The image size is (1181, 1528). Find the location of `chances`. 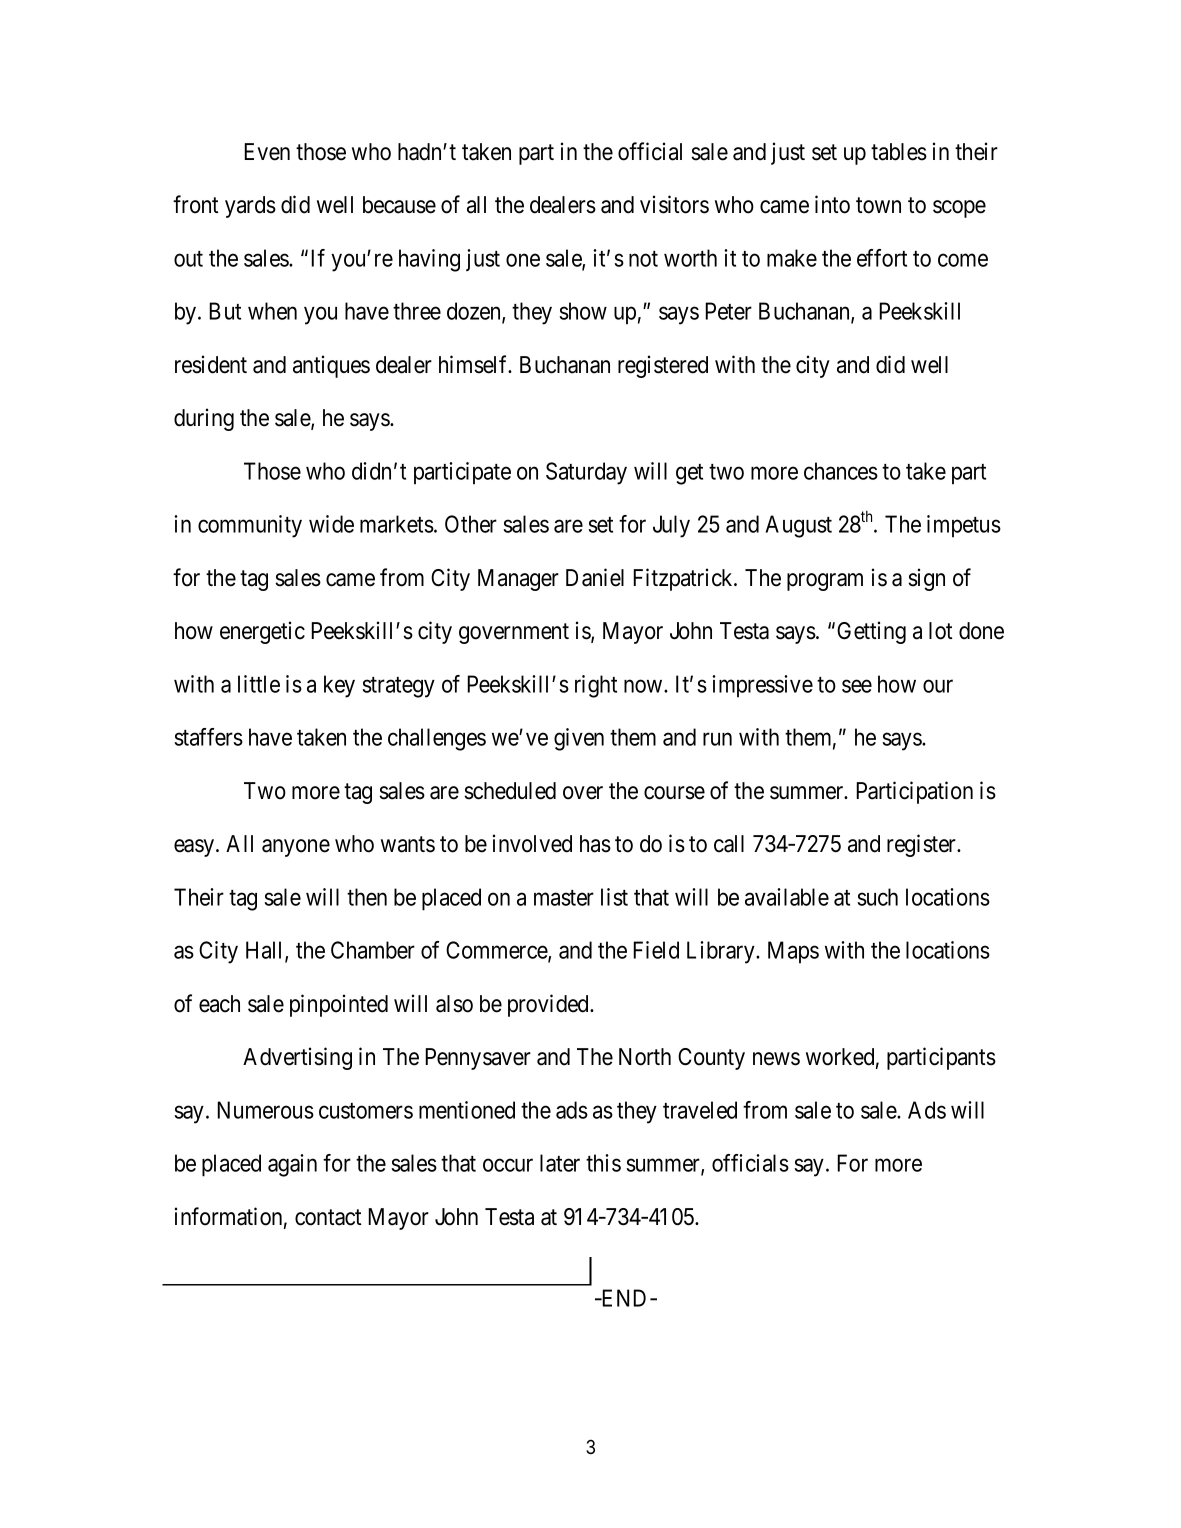

chances is located at coordinates (841, 471).
